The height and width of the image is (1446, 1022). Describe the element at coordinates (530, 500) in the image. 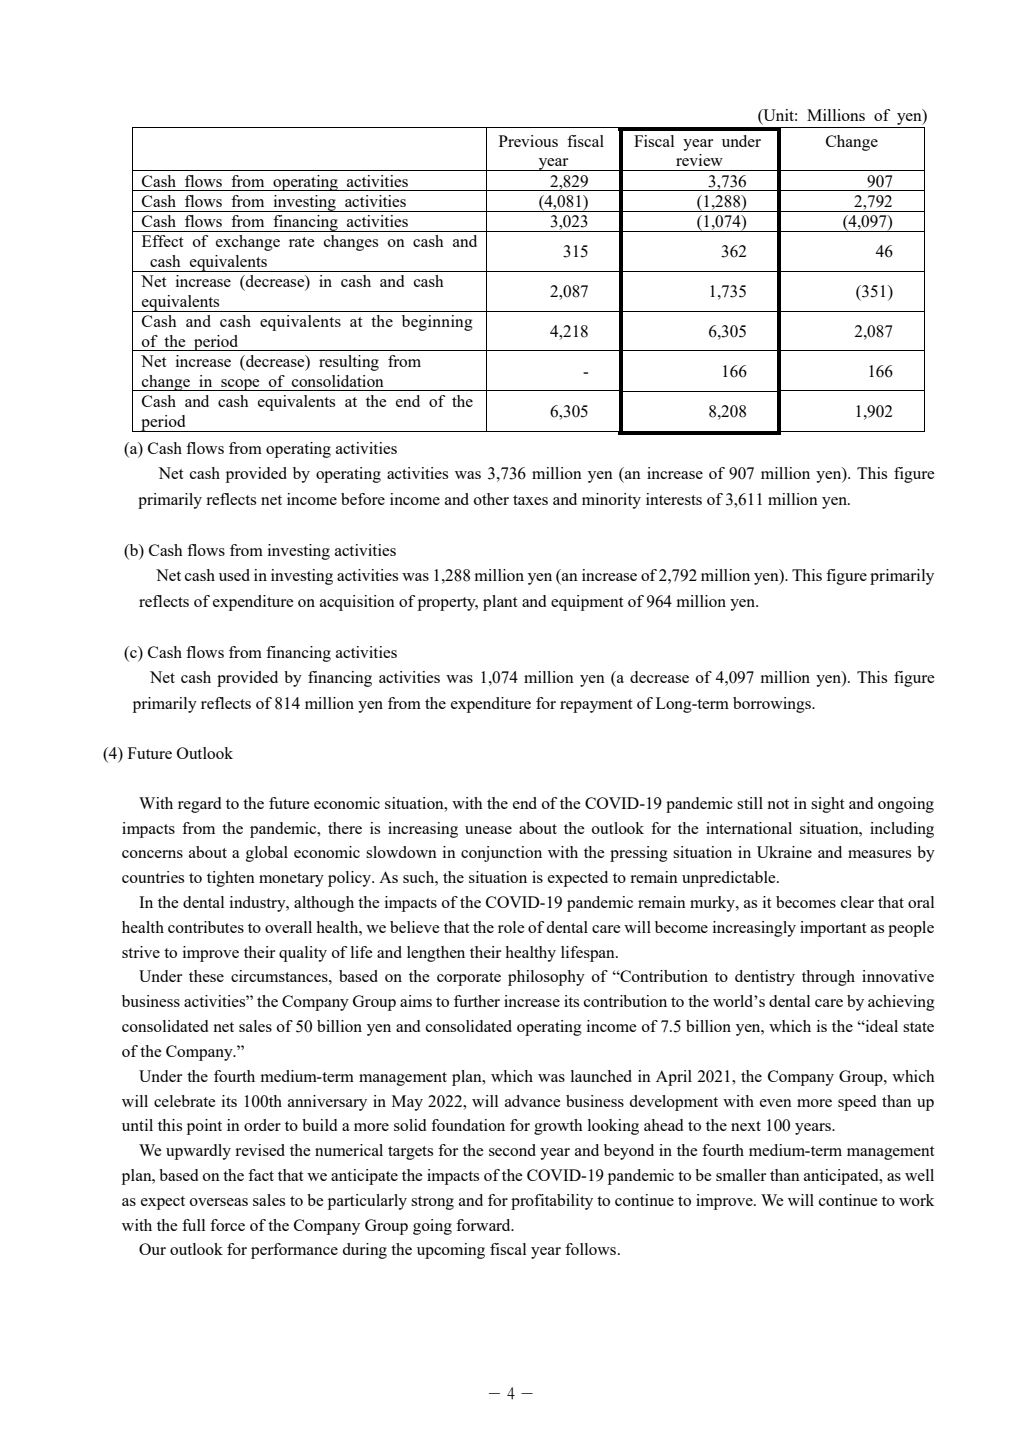

I see `taxes` at that location.
